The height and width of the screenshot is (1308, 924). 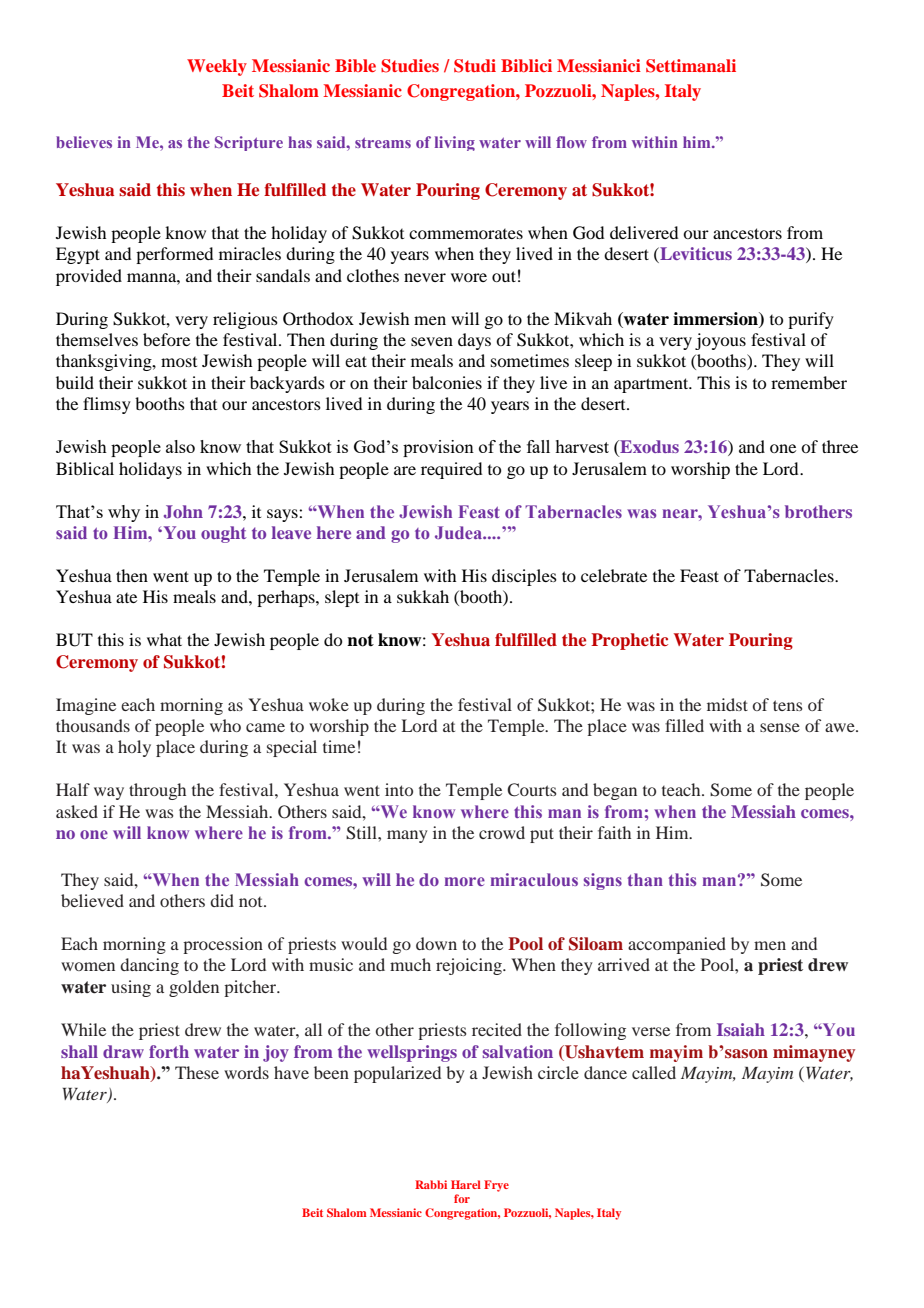 I want to click on sense, so click(x=780, y=727).
